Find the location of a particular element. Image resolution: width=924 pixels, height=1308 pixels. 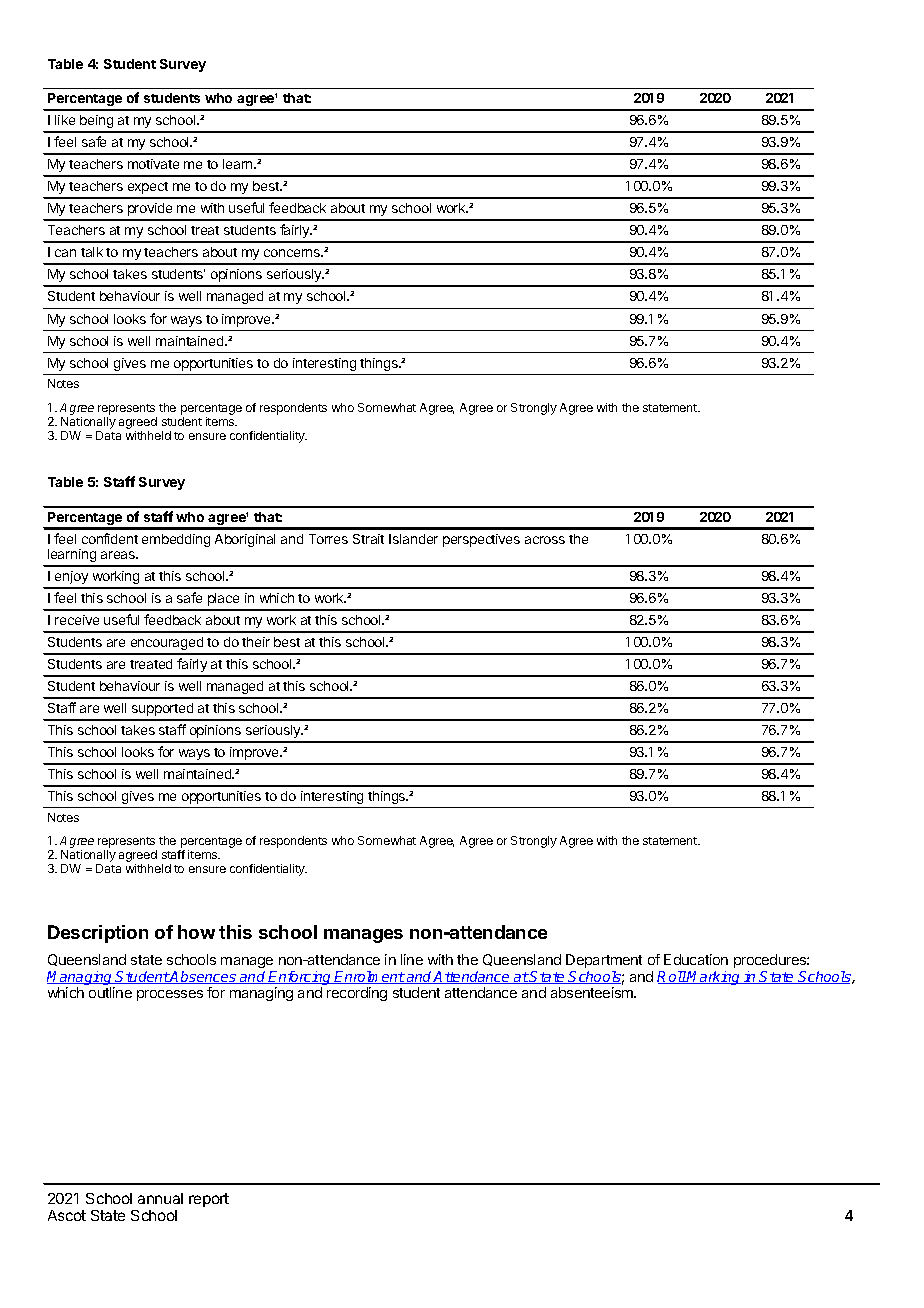

motivate is located at coordinates (153, 164).
